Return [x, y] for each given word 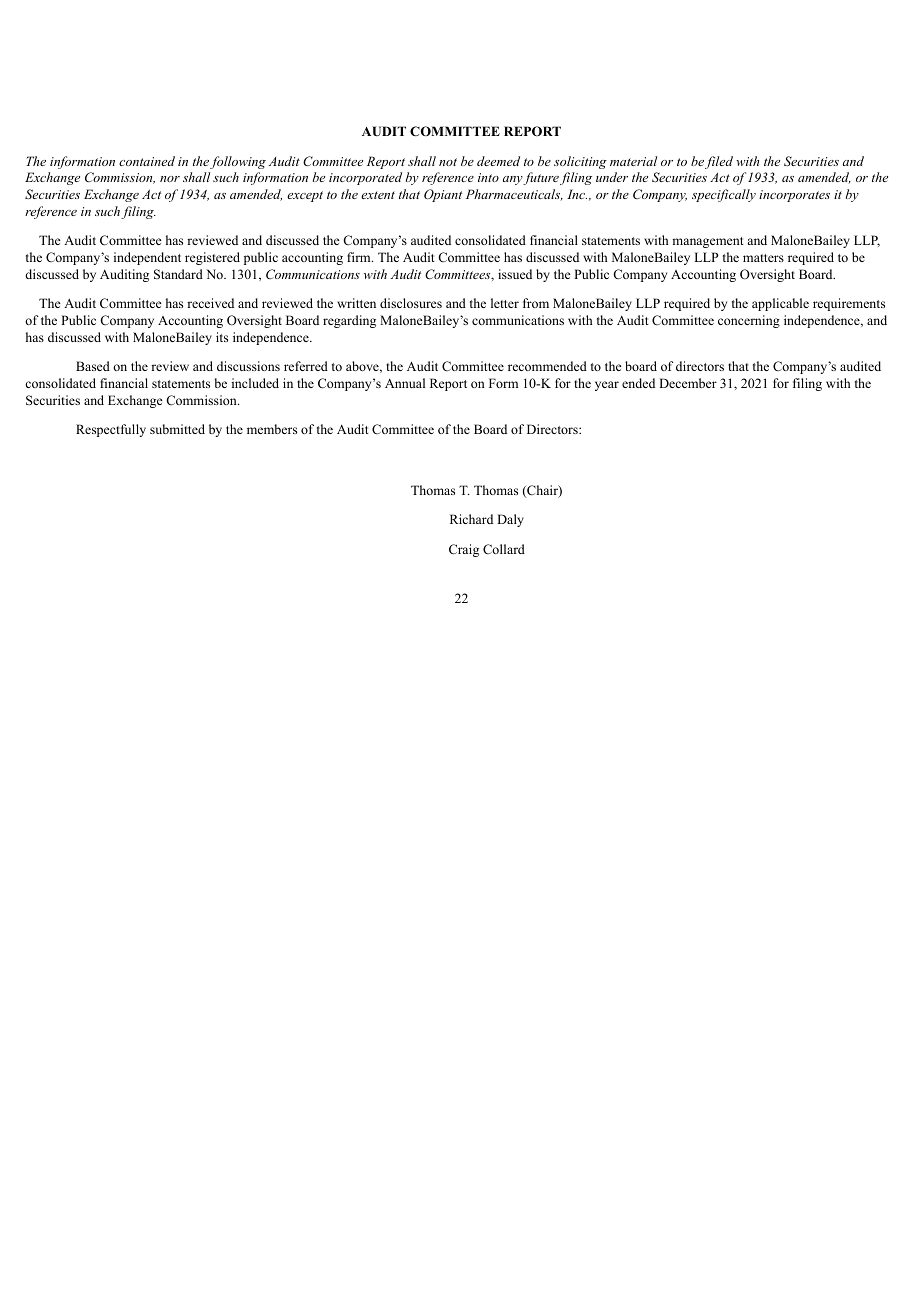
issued [515, 274]
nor [170, 179]
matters [763, 258]
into [488, 177]
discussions [248, 366]
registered [212, 258]
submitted [177, 429]
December [688, 383]
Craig [464, 550]
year [607, 386]
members [272, 429]
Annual [405, 383]
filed [719, 162]
